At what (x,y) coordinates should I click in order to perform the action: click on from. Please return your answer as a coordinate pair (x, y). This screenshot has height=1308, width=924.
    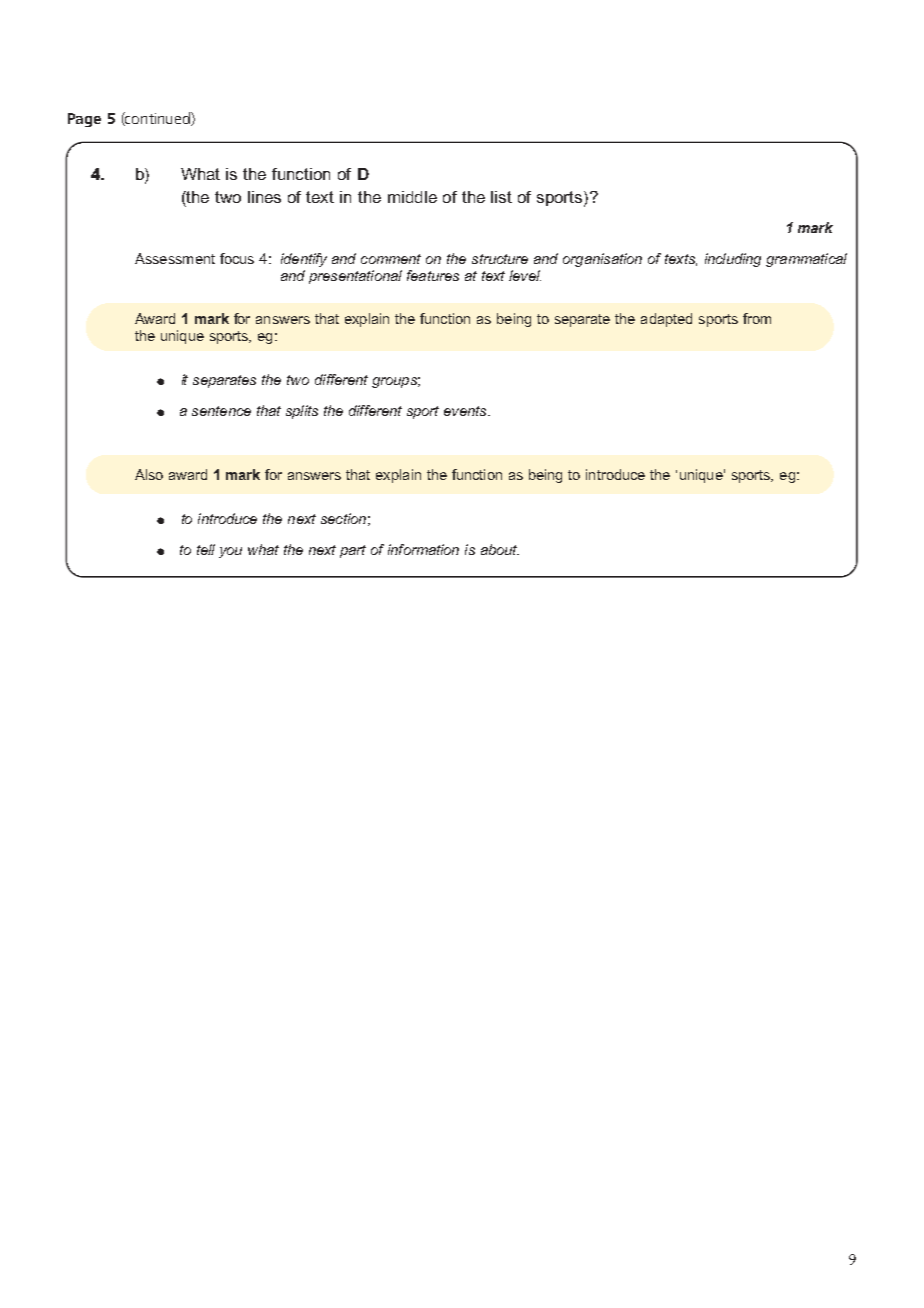
    Looking at the image, I should click on (757, 318).
